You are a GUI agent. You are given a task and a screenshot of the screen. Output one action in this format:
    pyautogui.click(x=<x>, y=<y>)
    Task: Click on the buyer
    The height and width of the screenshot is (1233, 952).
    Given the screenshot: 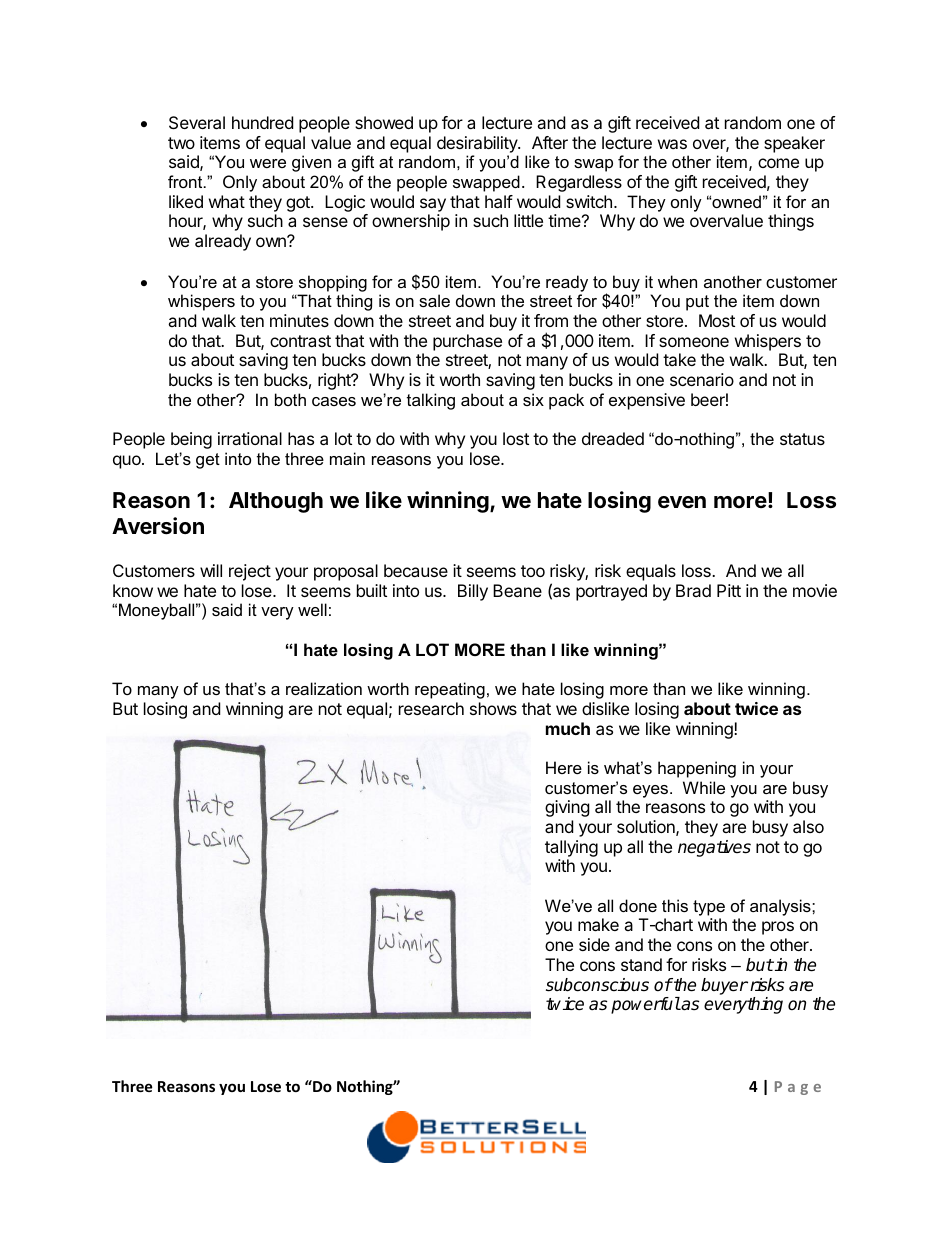 What is the action you would take?
    pyautogui.click(x=724, y=986)
